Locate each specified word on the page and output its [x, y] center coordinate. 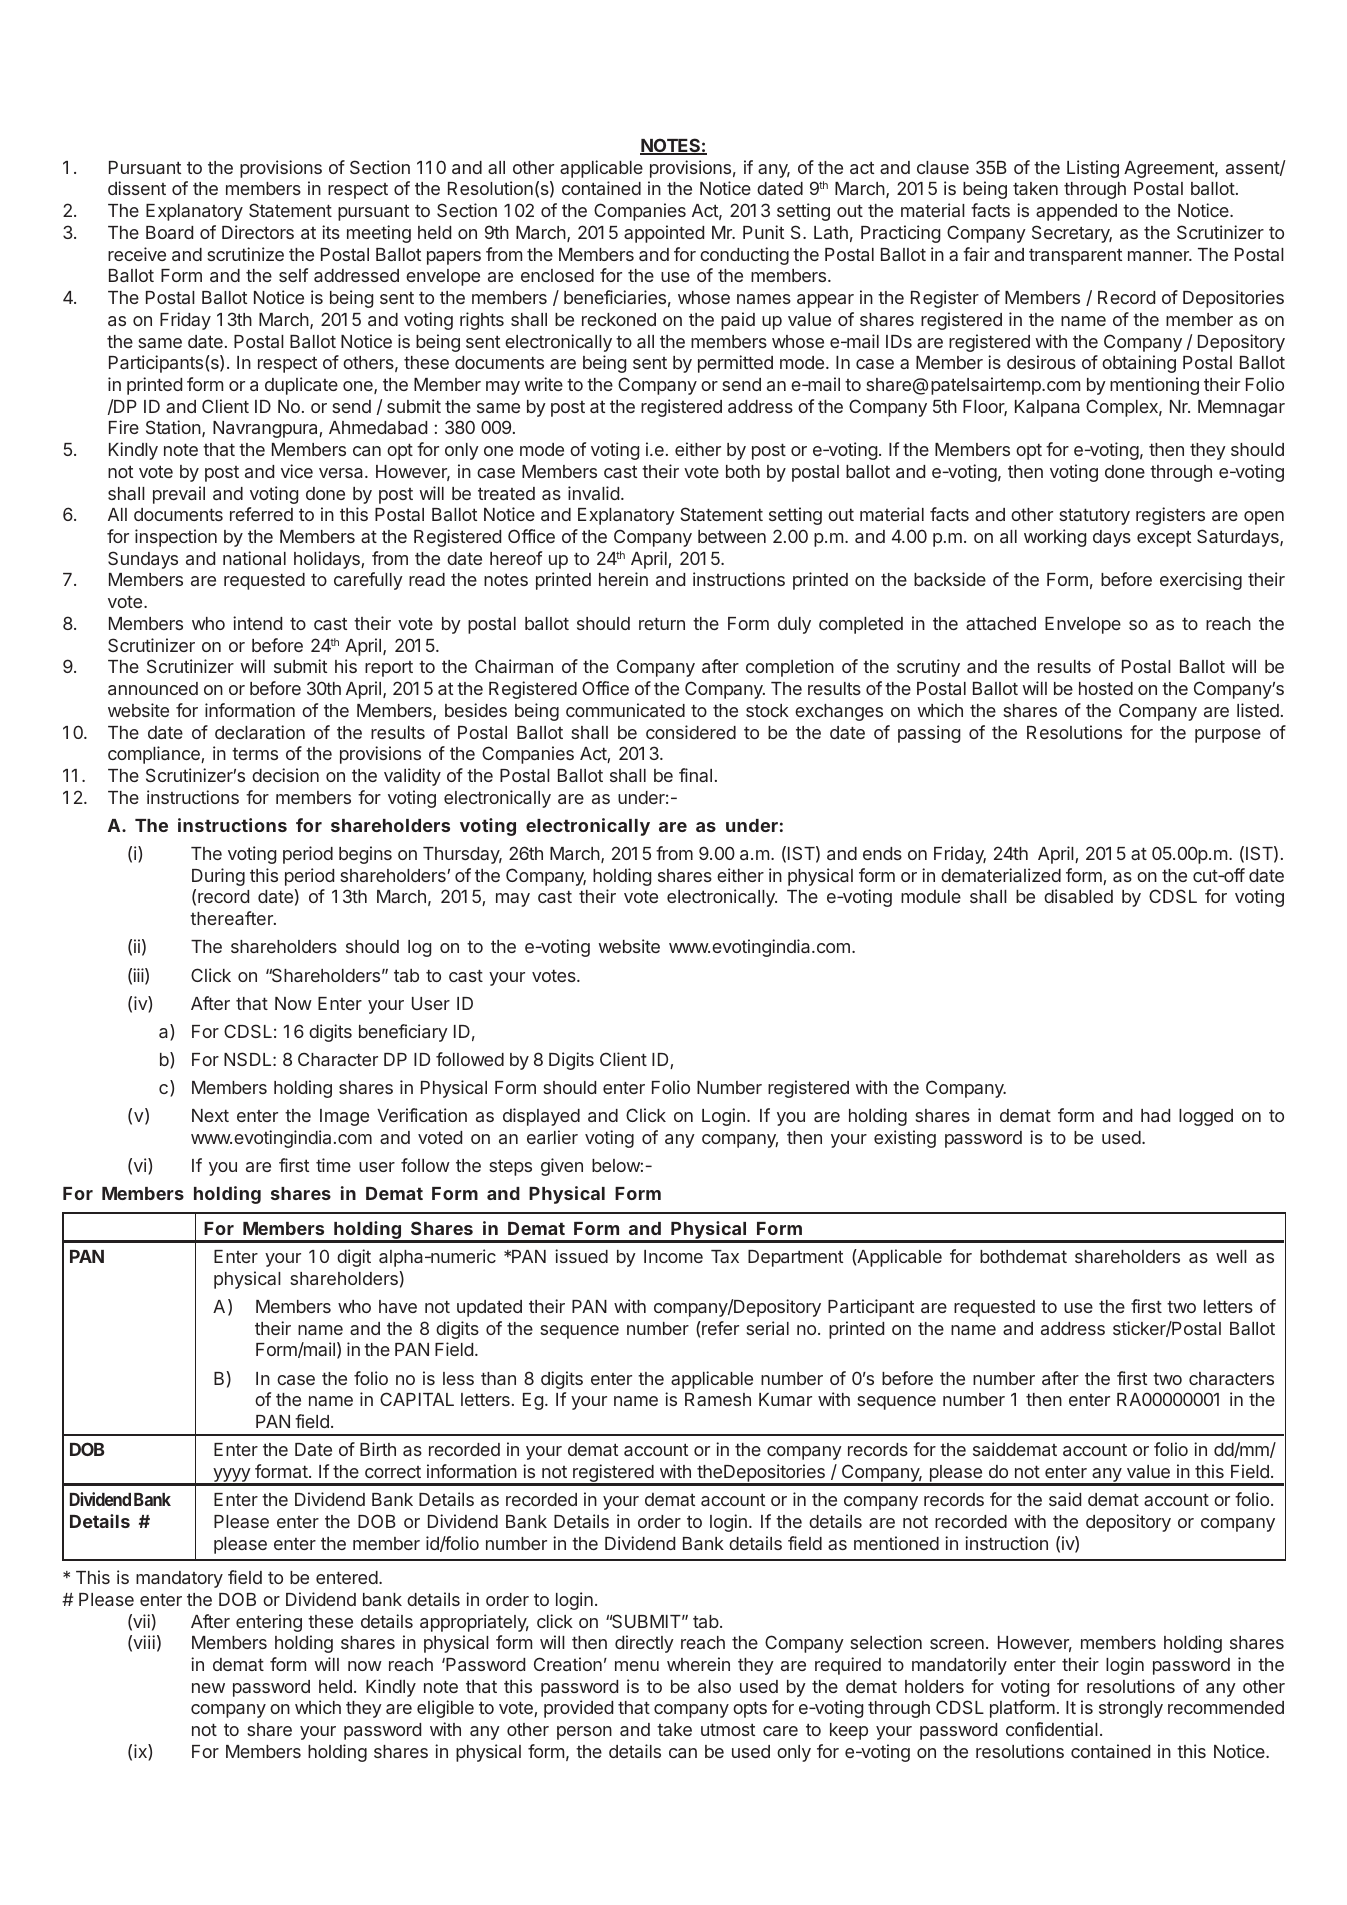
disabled [1078, 896]
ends [882, 853]
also [714, 1686]
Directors [258, 232]
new [208, 1688]
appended [1076, 212]
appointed [664, 234]
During [218, 877]
